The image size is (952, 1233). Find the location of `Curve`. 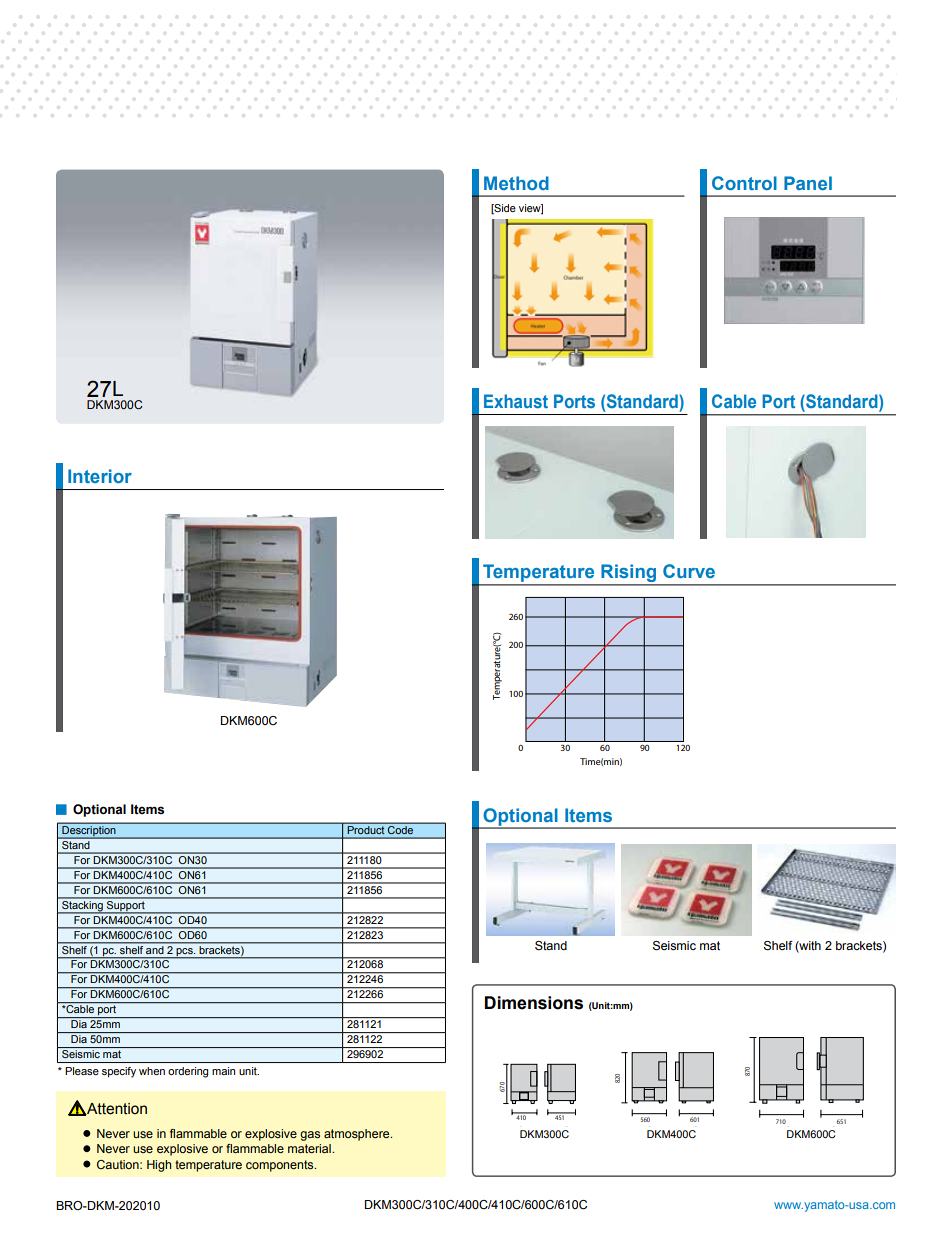

Curve is located at coordinates (689, 571).
